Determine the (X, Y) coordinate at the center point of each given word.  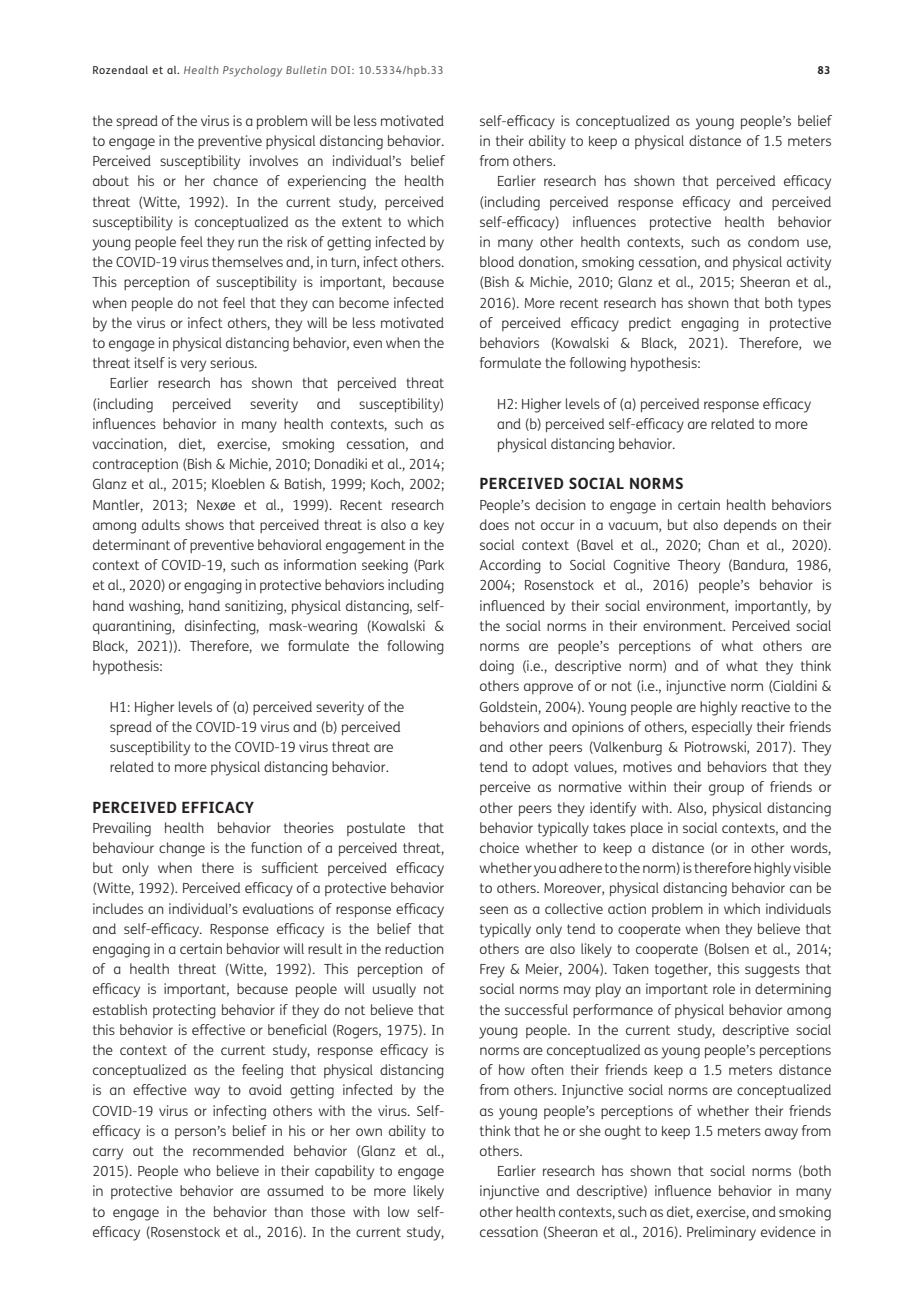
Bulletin (306, 70)
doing (497, 667)
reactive (766, 706)
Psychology (252, 71)
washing (155, 607)
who (197, 1170)
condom (773, 241)
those (328, 1211)
